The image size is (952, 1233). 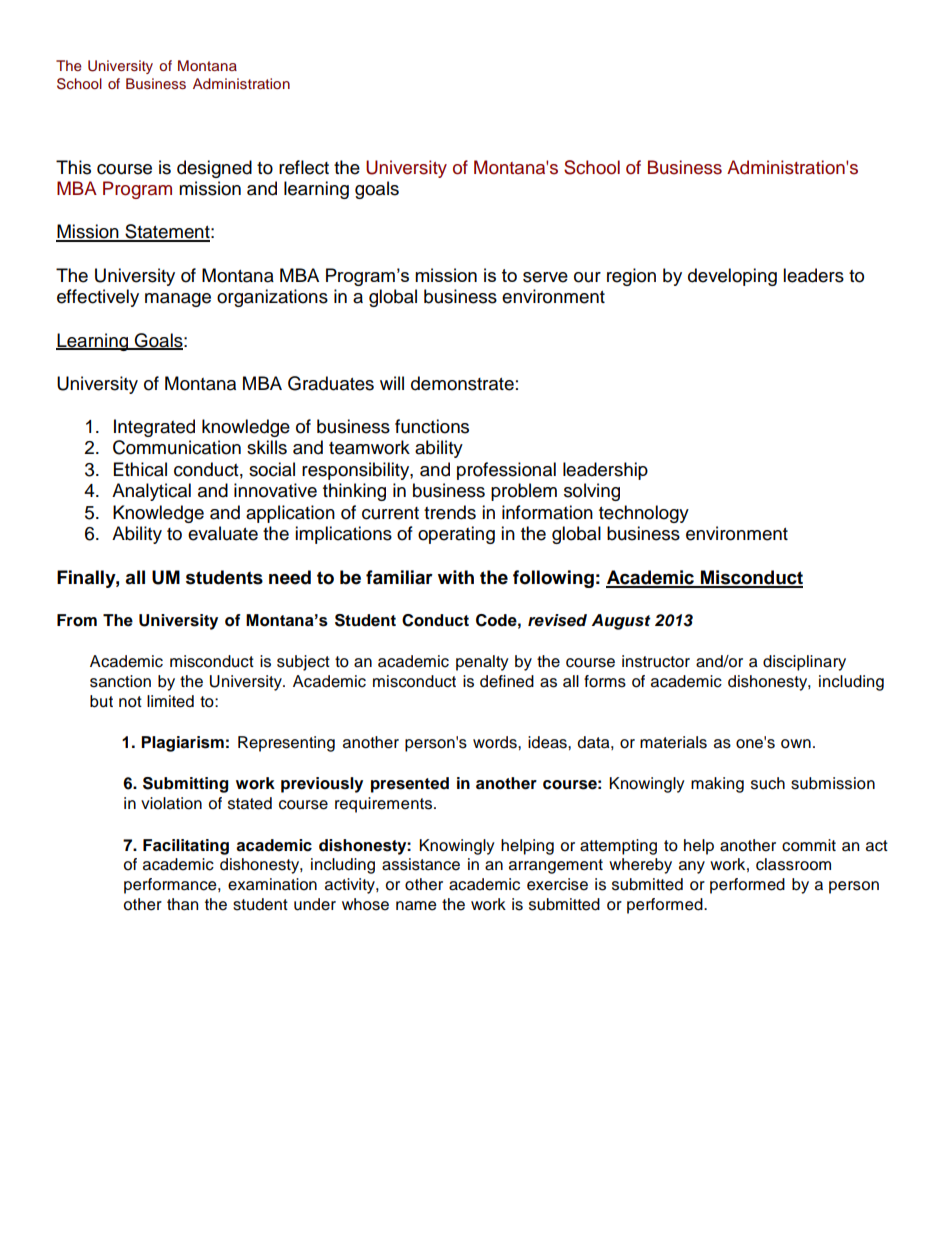 I want to click on Integrated, so click(x=154, y=428).
